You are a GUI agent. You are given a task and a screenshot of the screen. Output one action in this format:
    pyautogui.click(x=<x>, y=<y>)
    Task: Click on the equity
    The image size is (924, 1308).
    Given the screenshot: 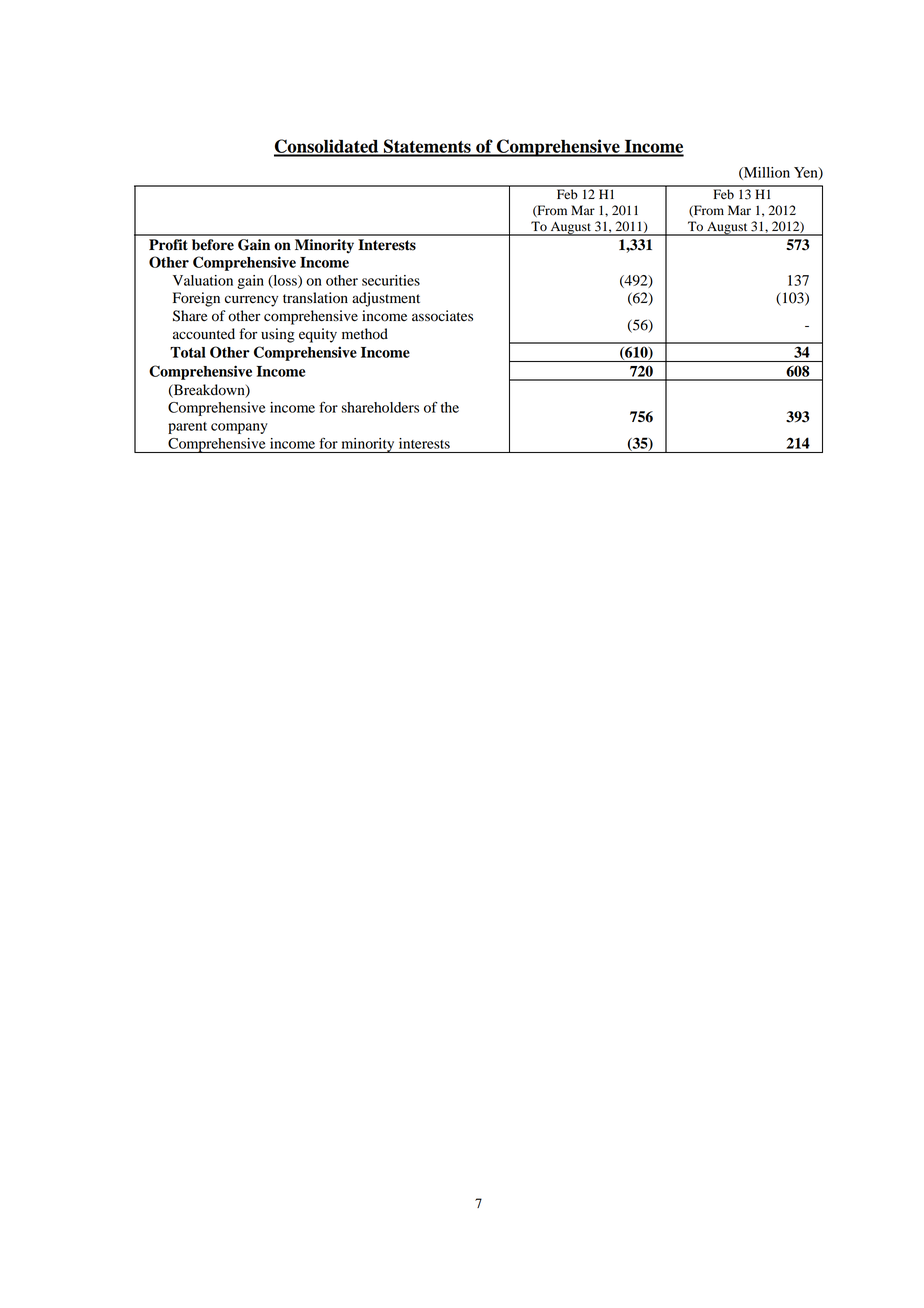 What is the action you would take?
    pyautogui.click(x=318, y=335)
